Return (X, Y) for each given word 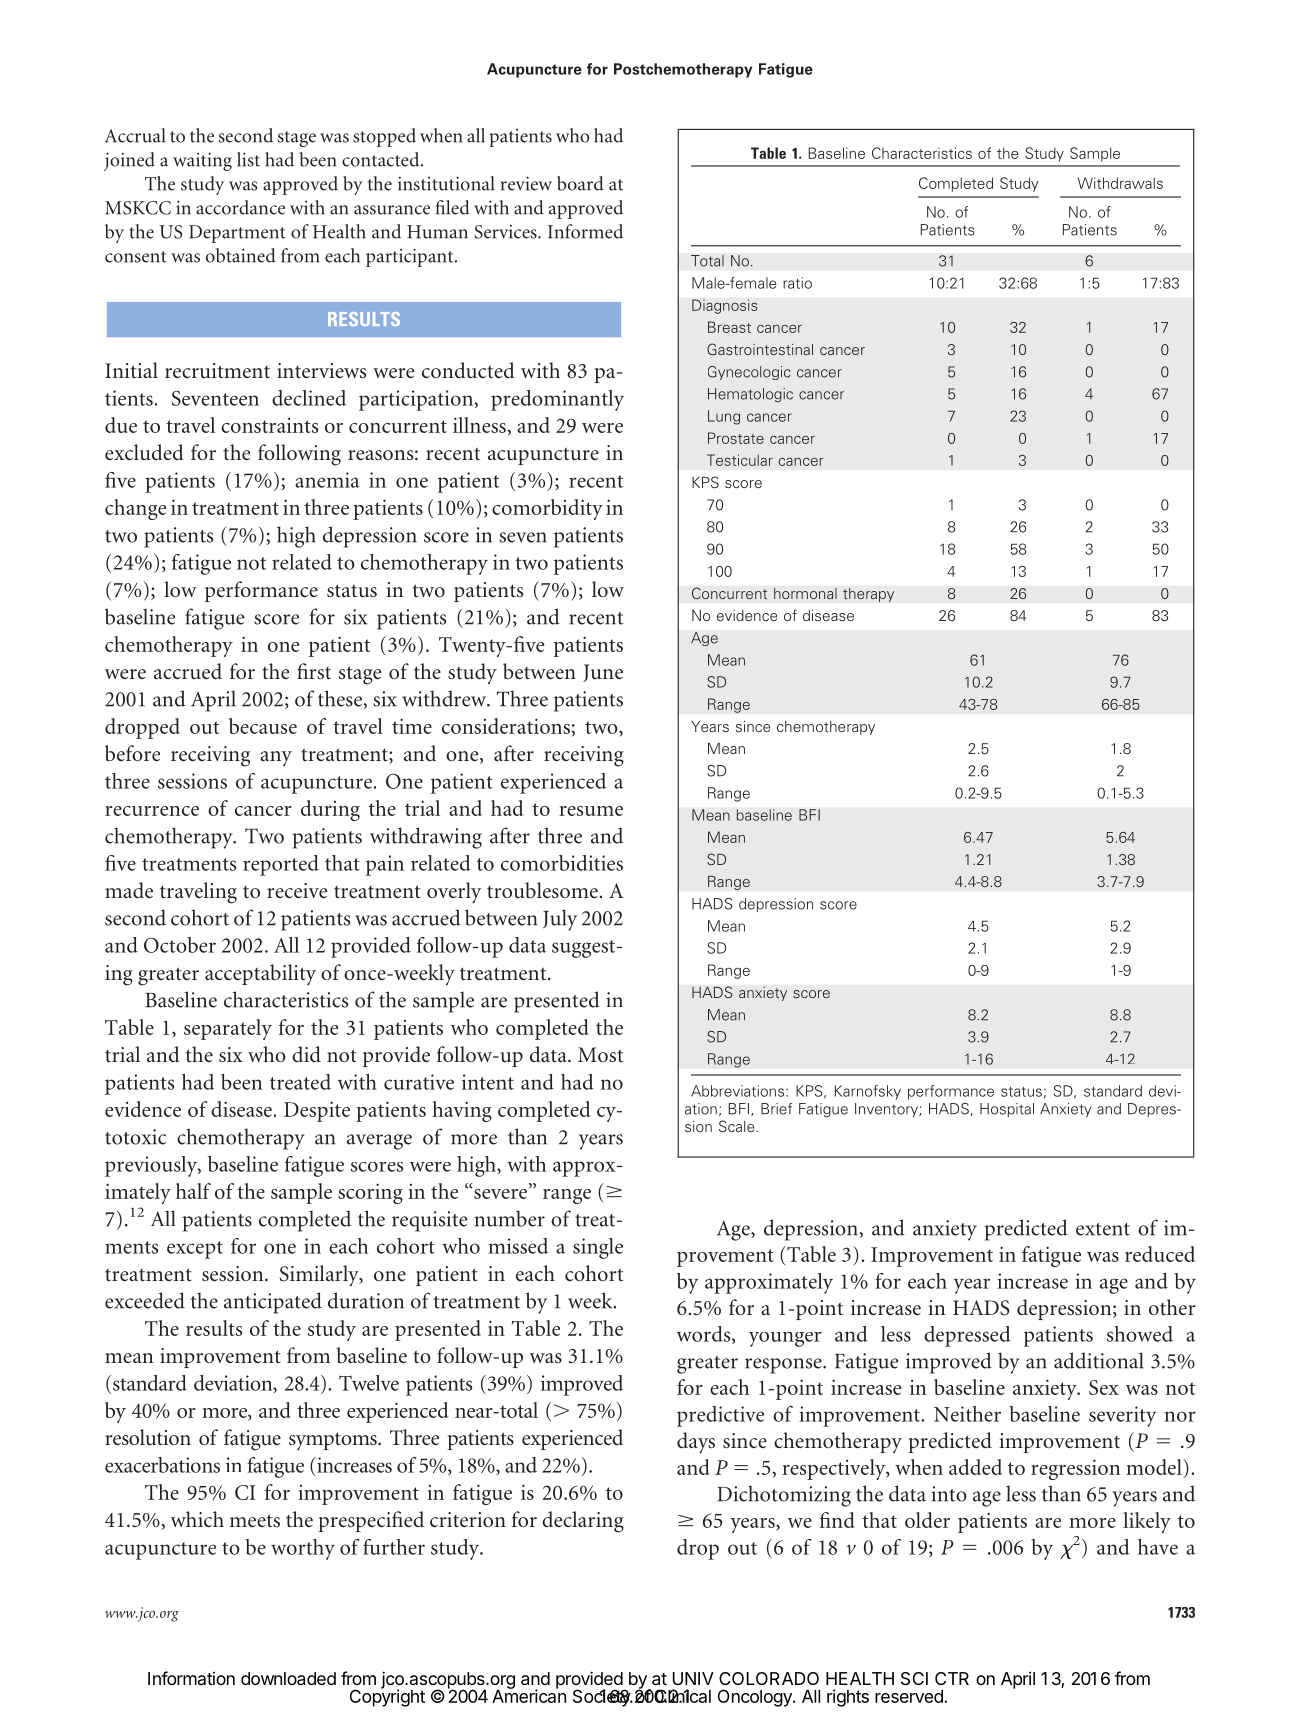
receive (297, 890)
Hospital (1007, 1110)
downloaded (288, 1678)
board (580, 183)
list (248, 159)
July (560, 920)
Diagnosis (725, 306)
